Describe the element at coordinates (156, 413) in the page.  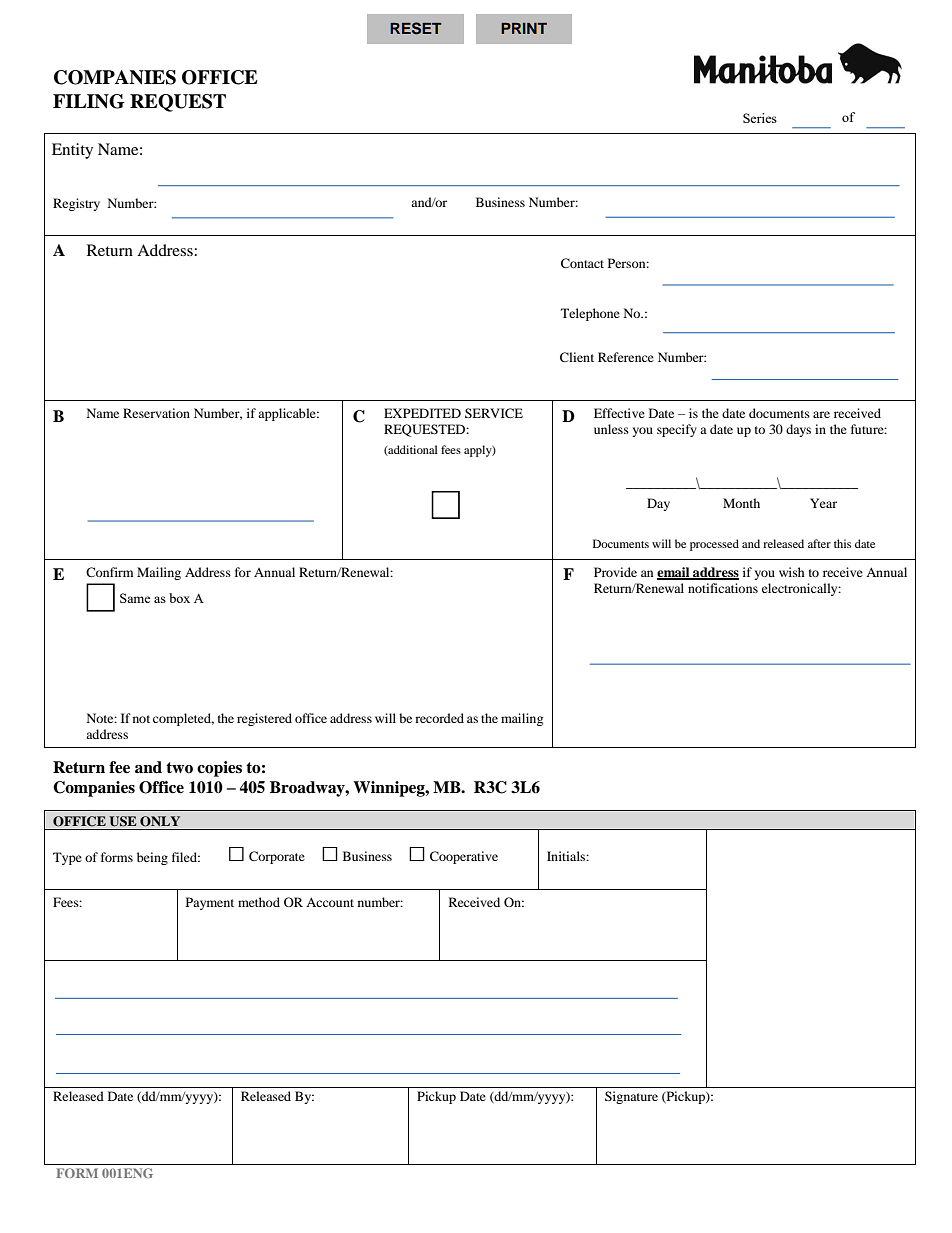
I see `Reservation` at that location.
